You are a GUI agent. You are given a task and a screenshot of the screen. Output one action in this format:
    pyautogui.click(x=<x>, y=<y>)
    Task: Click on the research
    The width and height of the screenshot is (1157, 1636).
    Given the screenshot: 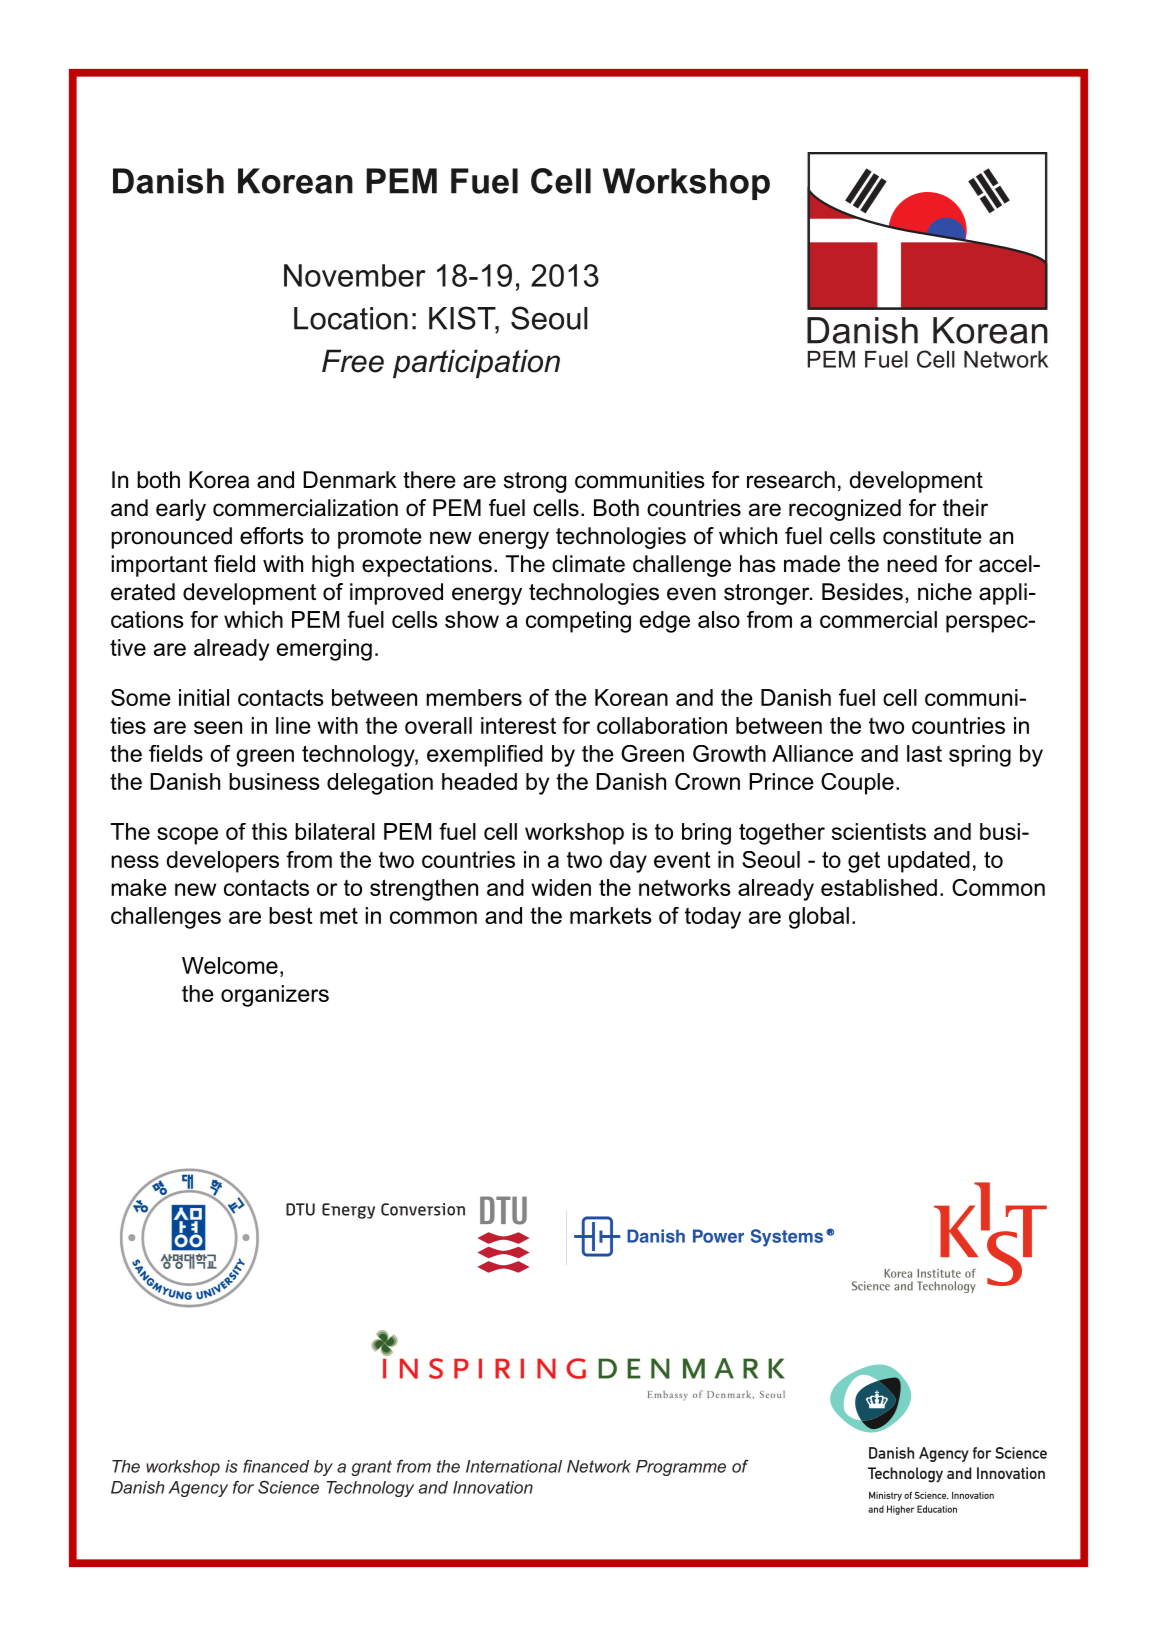 What is the action you would take?
    pyautogui.click(x=791, y=480)
